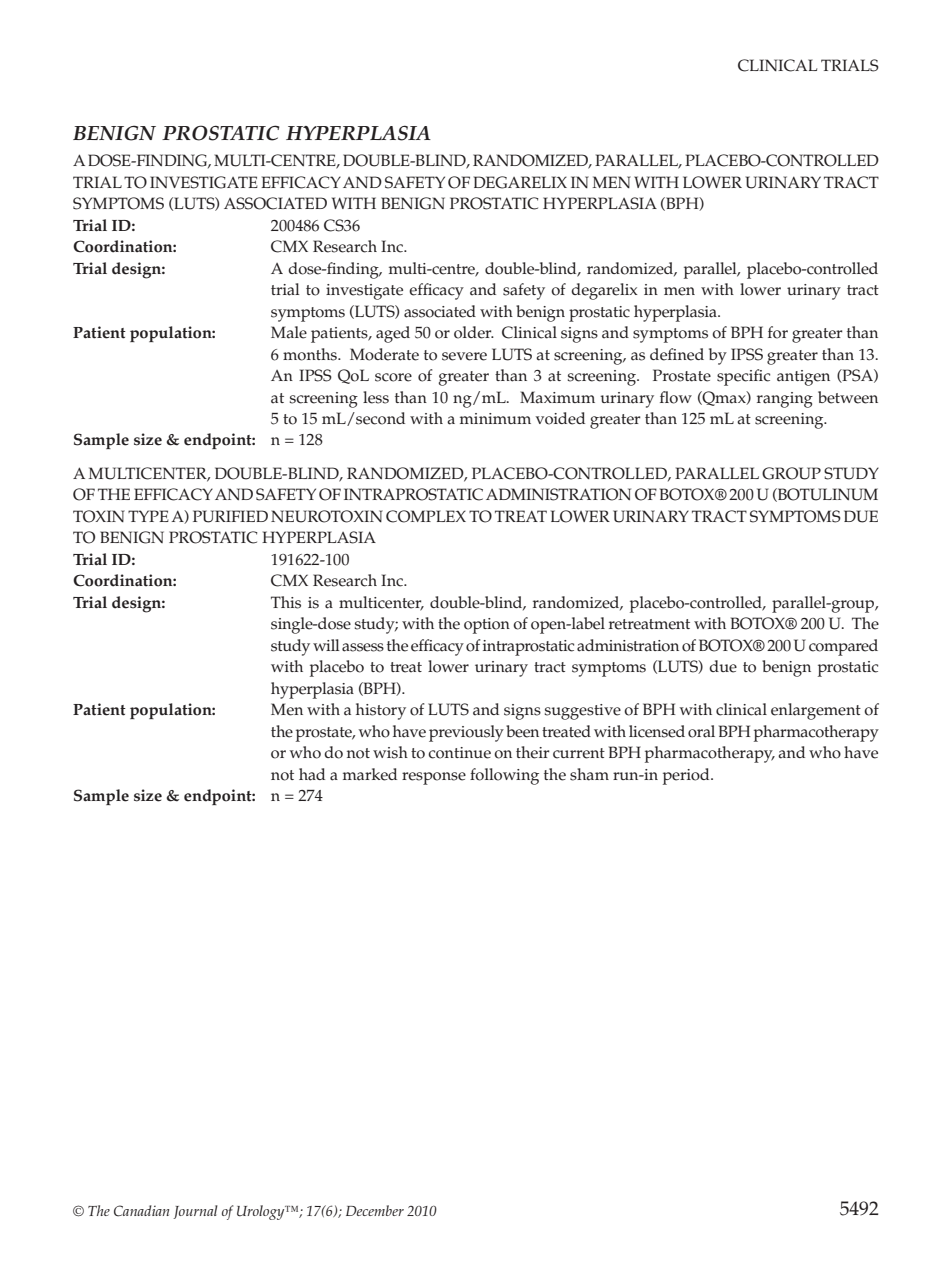 The height and width of the page is (1275, 952). Describe the element at coordinates (262, 1212) in the page. I see `Urology` at that location.
